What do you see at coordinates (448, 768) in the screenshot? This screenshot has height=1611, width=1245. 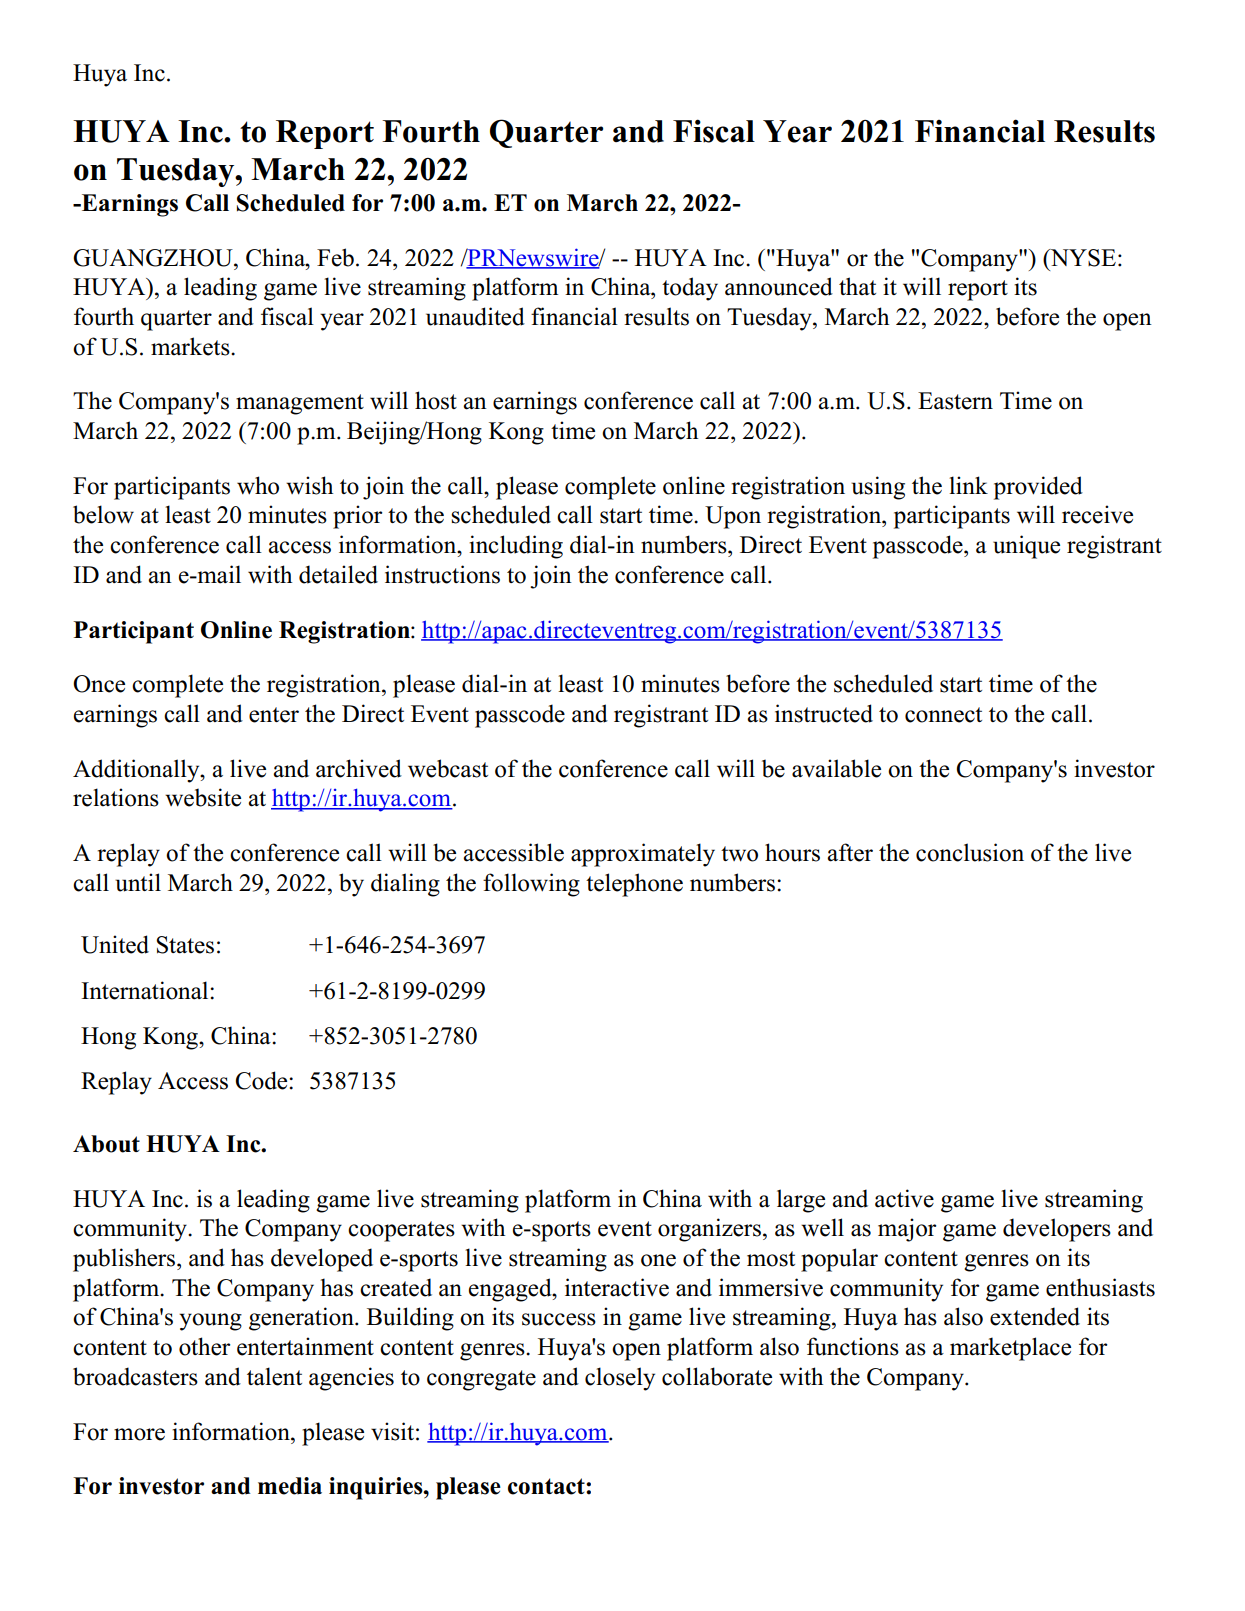 I see `webcast` at bounding box center [448, 768].
